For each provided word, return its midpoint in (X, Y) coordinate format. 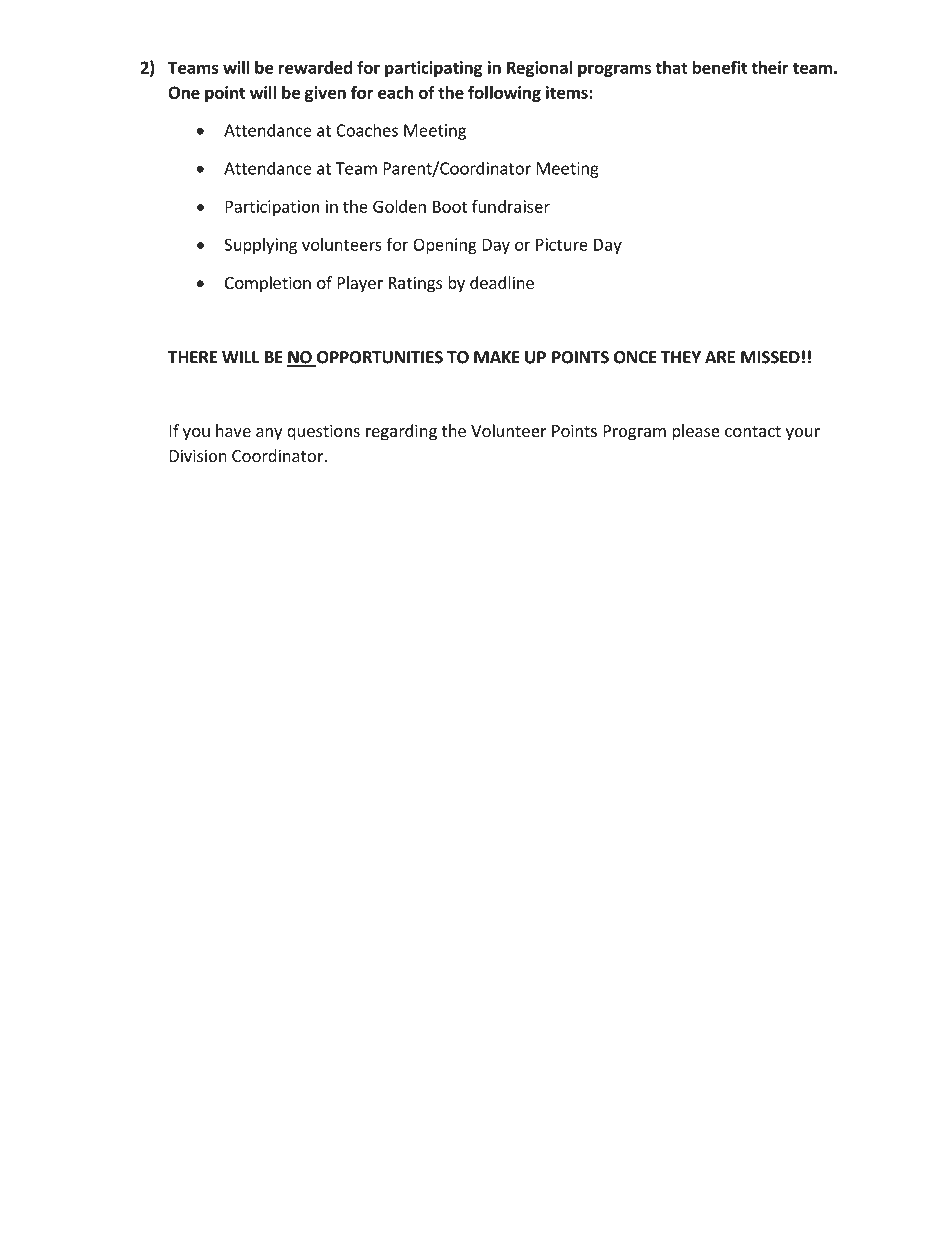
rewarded (315, 67)
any (269, 434)
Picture (562, 244)
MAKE (497, 357)
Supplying (260, 246)
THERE (192, 357)
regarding (401, 432)
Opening (445, 246)
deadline (502, 282)
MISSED (770, 357)
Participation (272, 208)
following (504, 93)
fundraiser (511, 206)
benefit (720, 67)
